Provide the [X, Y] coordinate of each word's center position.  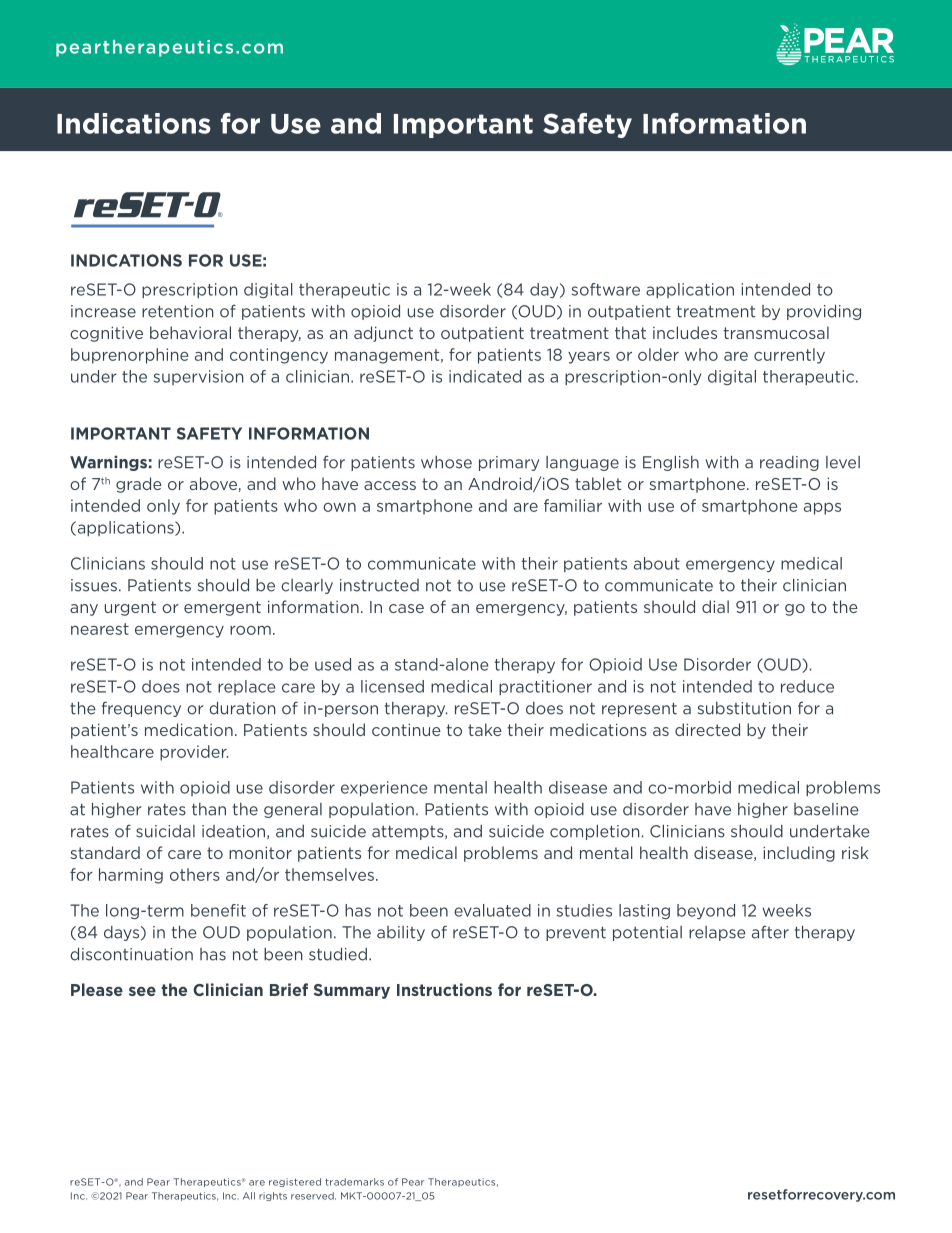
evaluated [492, 910]
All [249, 1196]
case [406, 608]
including [799, 854]
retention [177, 311]
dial [715, 606]
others [195, 874]
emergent [222, 608]
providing [824, 312]
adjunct [383, 334]
